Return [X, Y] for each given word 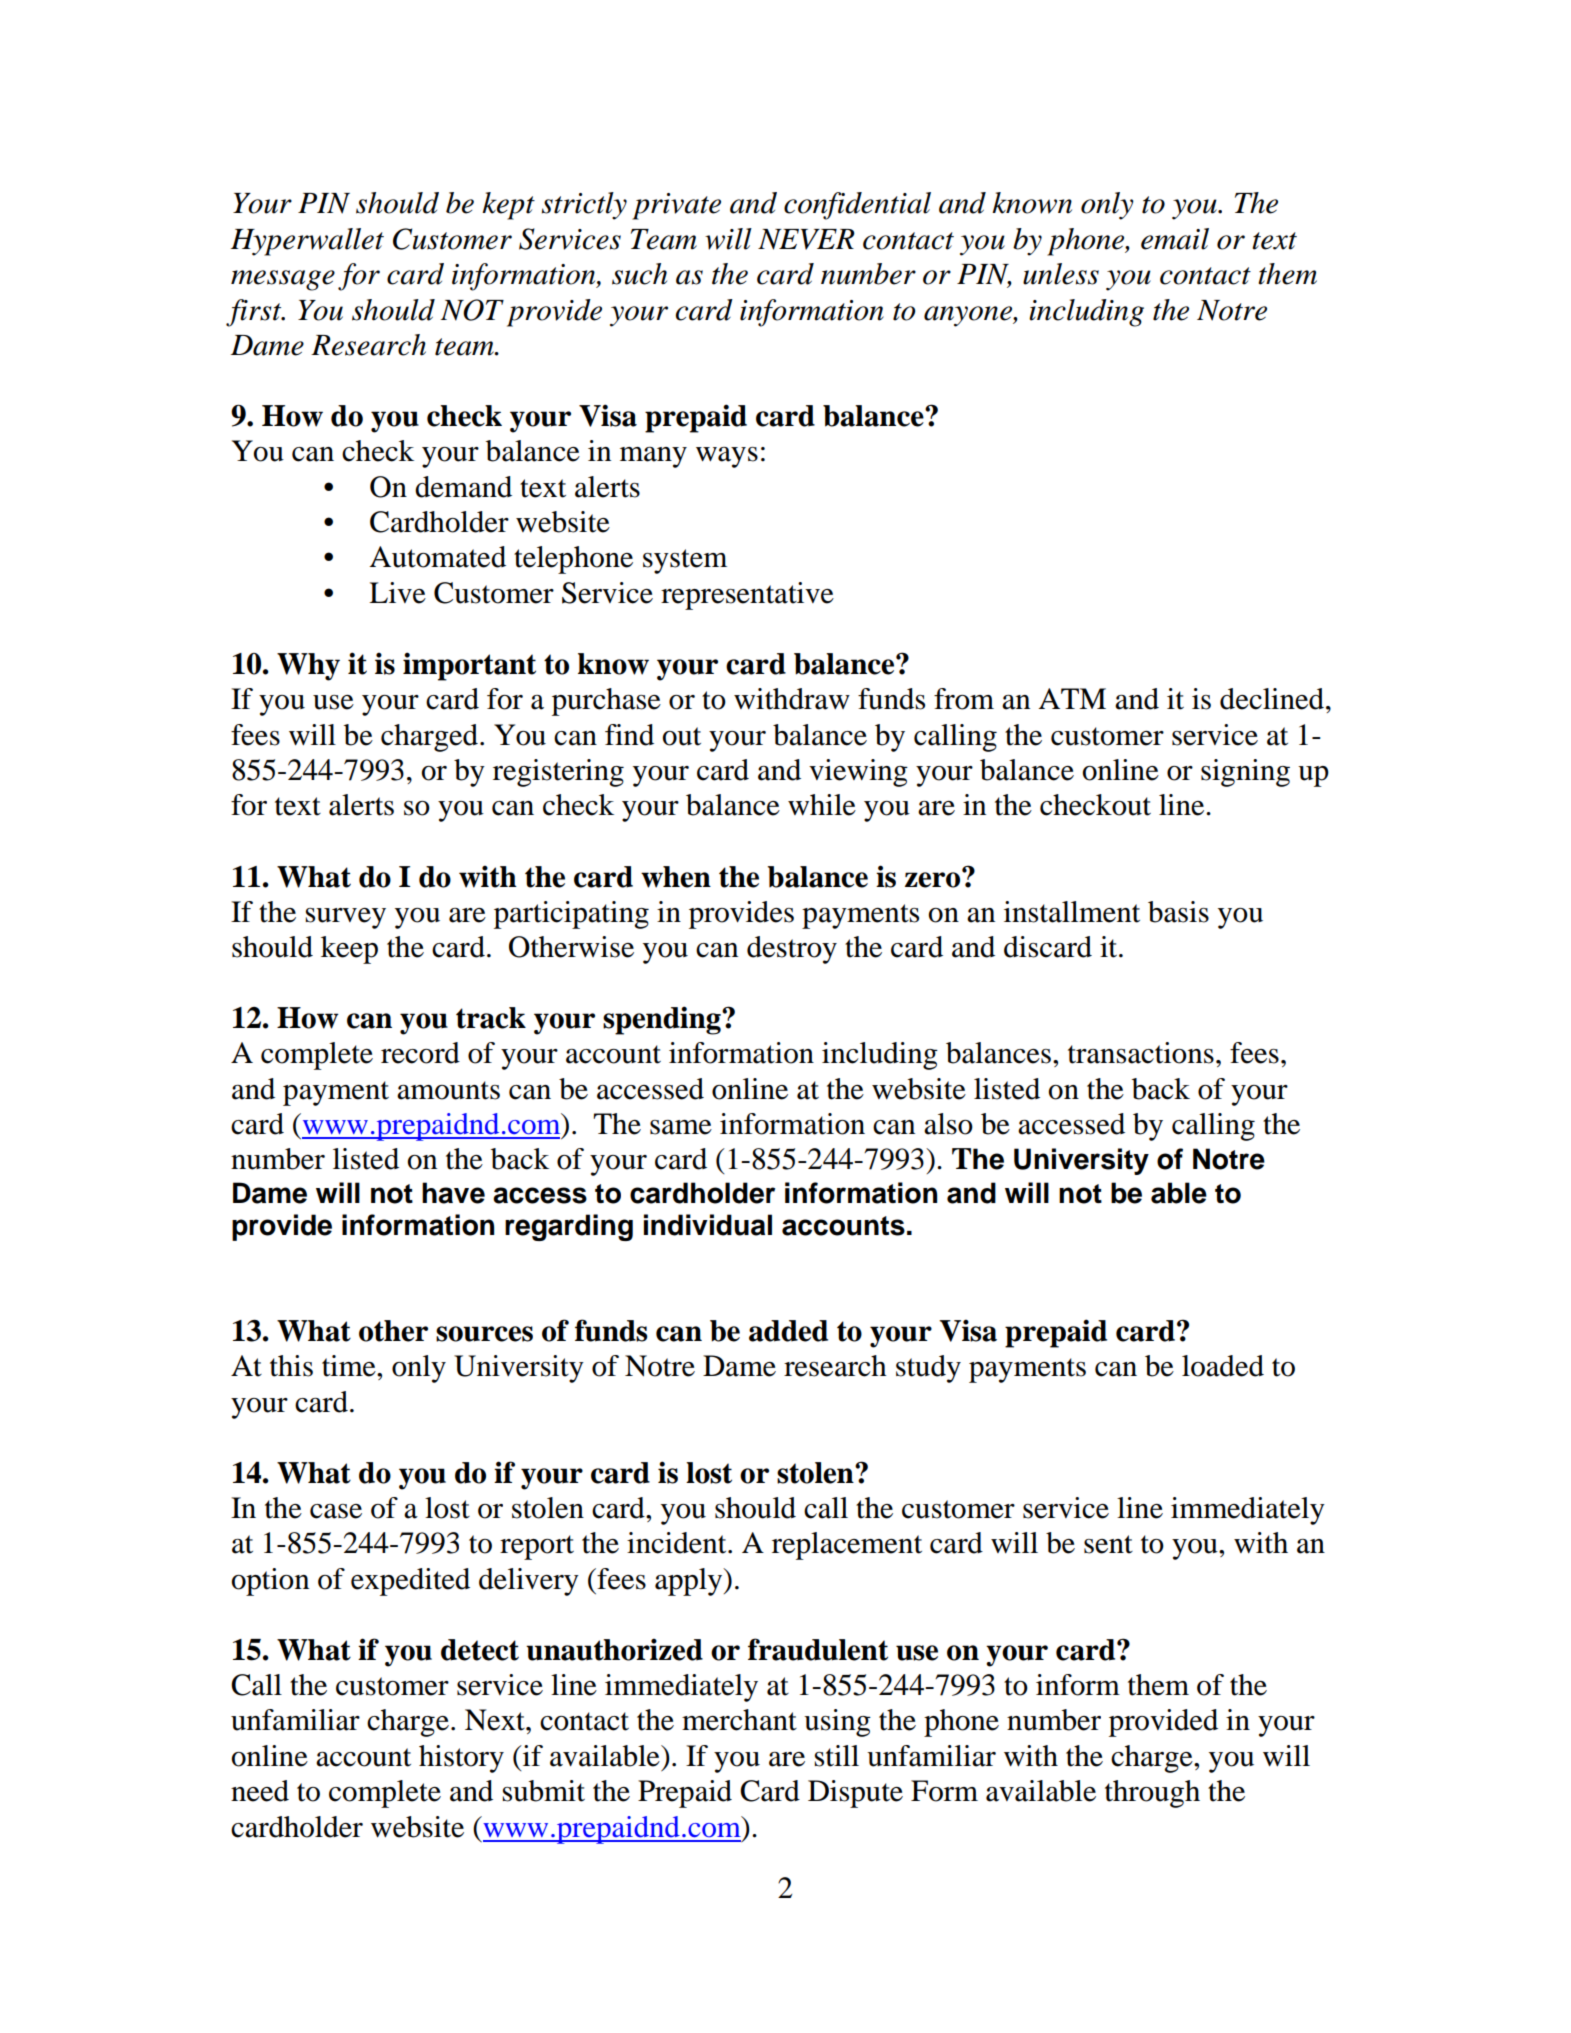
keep [349, 950]
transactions [1141, 1053]
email [1175, 239]
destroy [792, 950]
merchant [739, 1720]
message [283, 280]
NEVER [806, 239]
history [461, 1759]
